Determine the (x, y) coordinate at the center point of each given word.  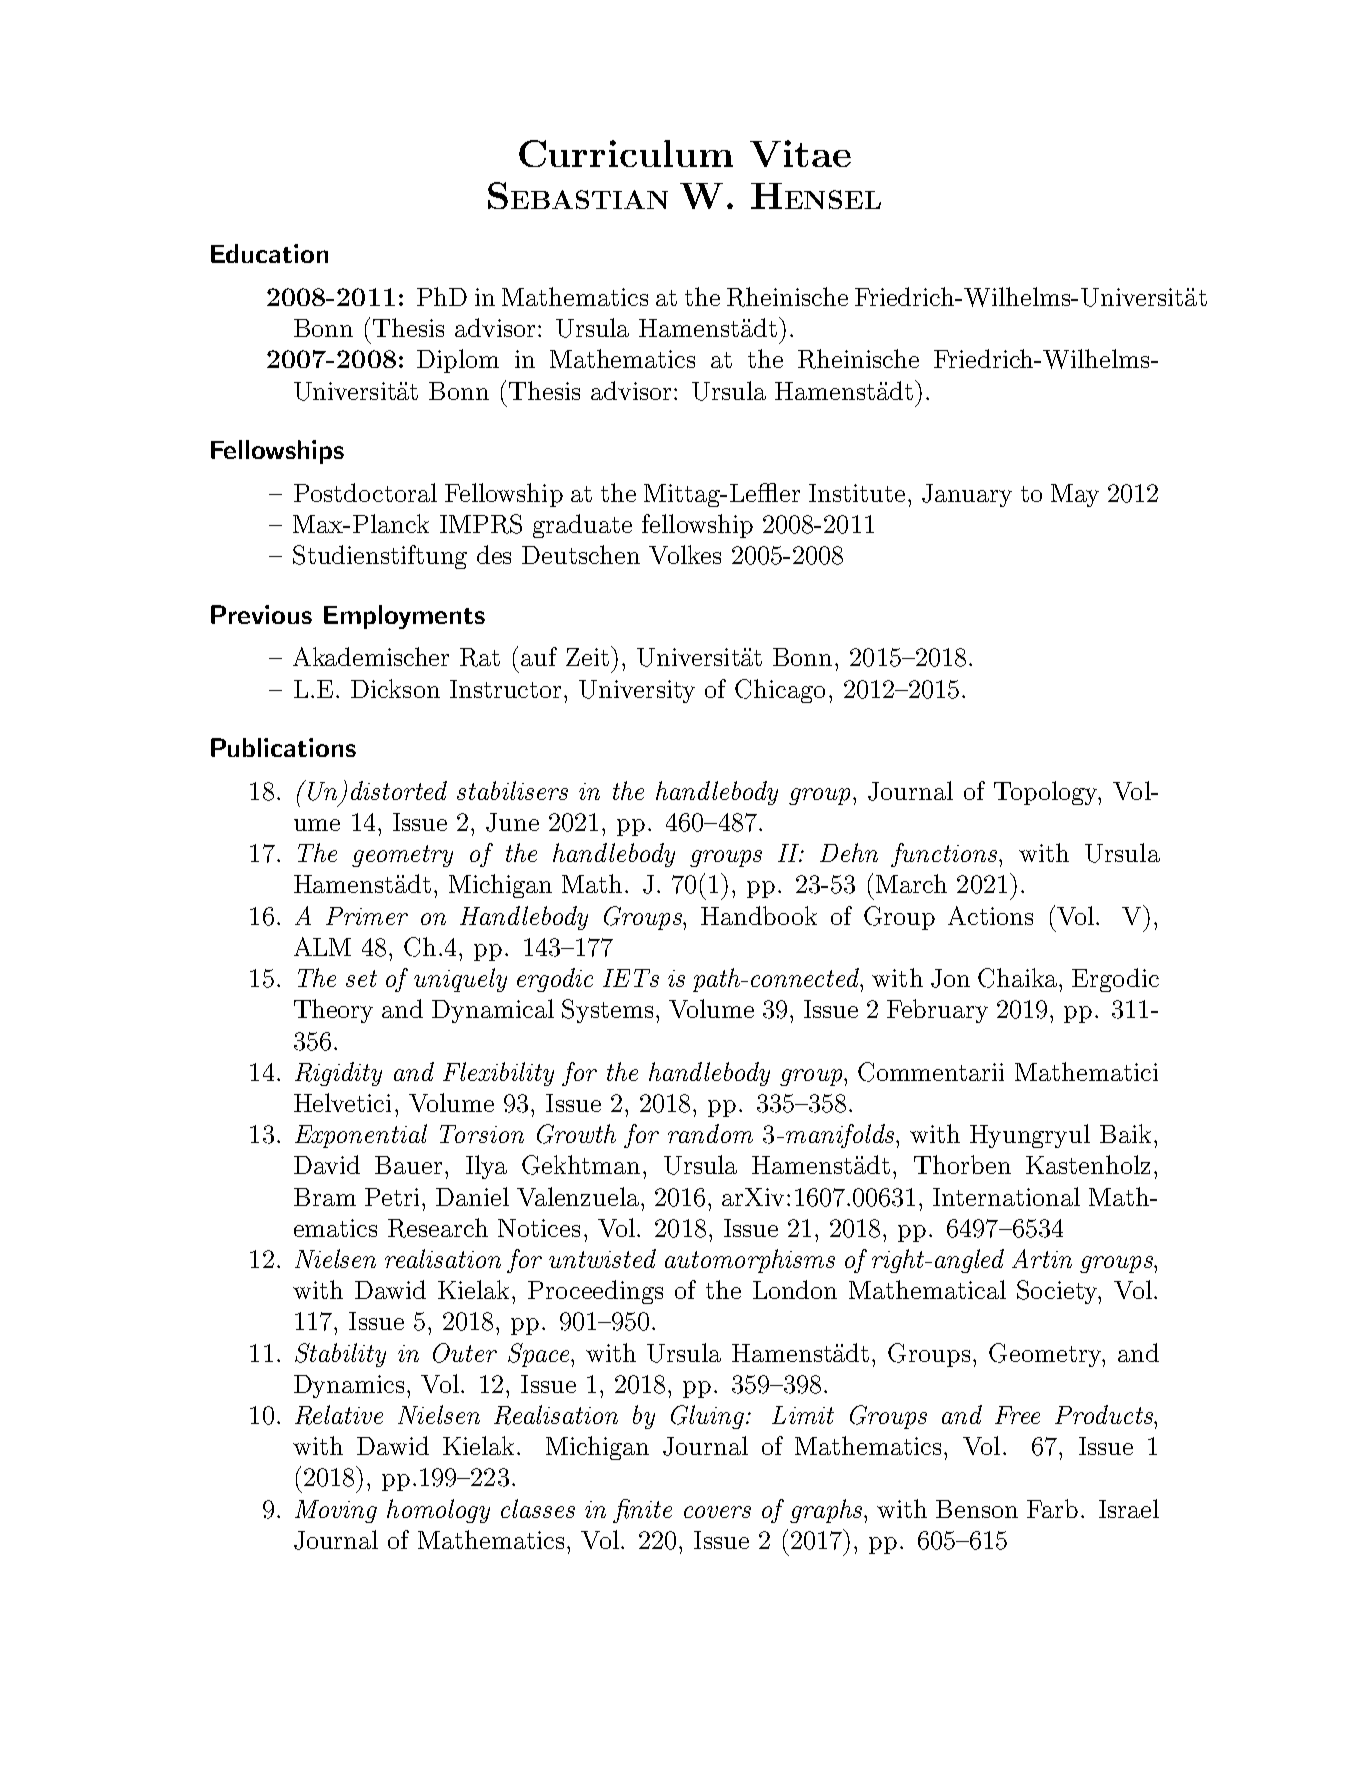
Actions (990, 915)
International (1006, 1196)
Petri (392, 1197)
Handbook (759, 915)
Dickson (395, 688)
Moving (336, 1511)
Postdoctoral (365, 492)
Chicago (780, 691)
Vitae (800, 153)
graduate (582, 526)
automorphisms (750, 1261)
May (1075, 495)
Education (269, 253)
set (361, 978)
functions (945, 855)
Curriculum (626, 153)
